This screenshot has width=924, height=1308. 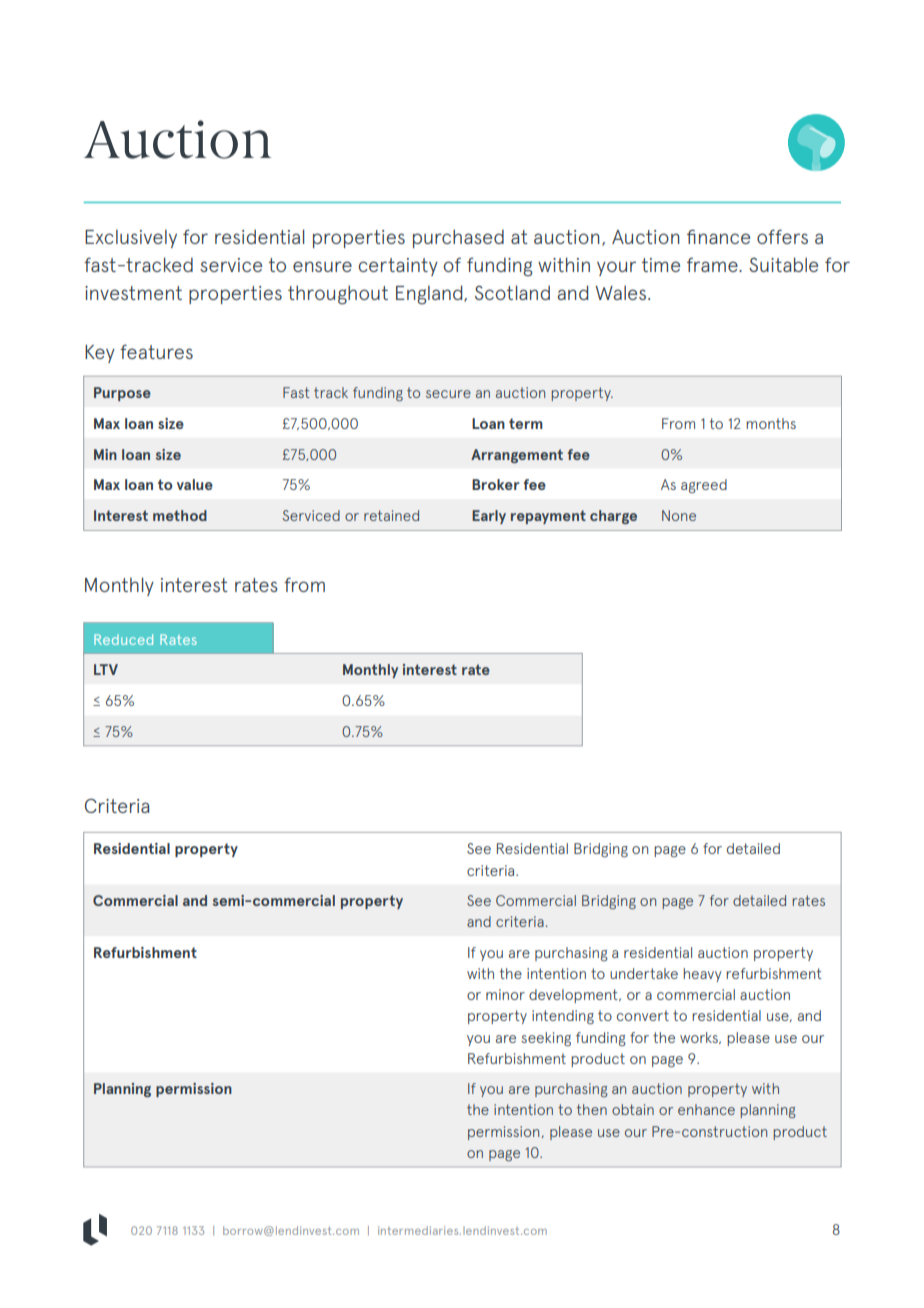 What do you see at coordinates (458, 238) in the screenshot?
I see `purchased` at bounding box center [458, 238].
